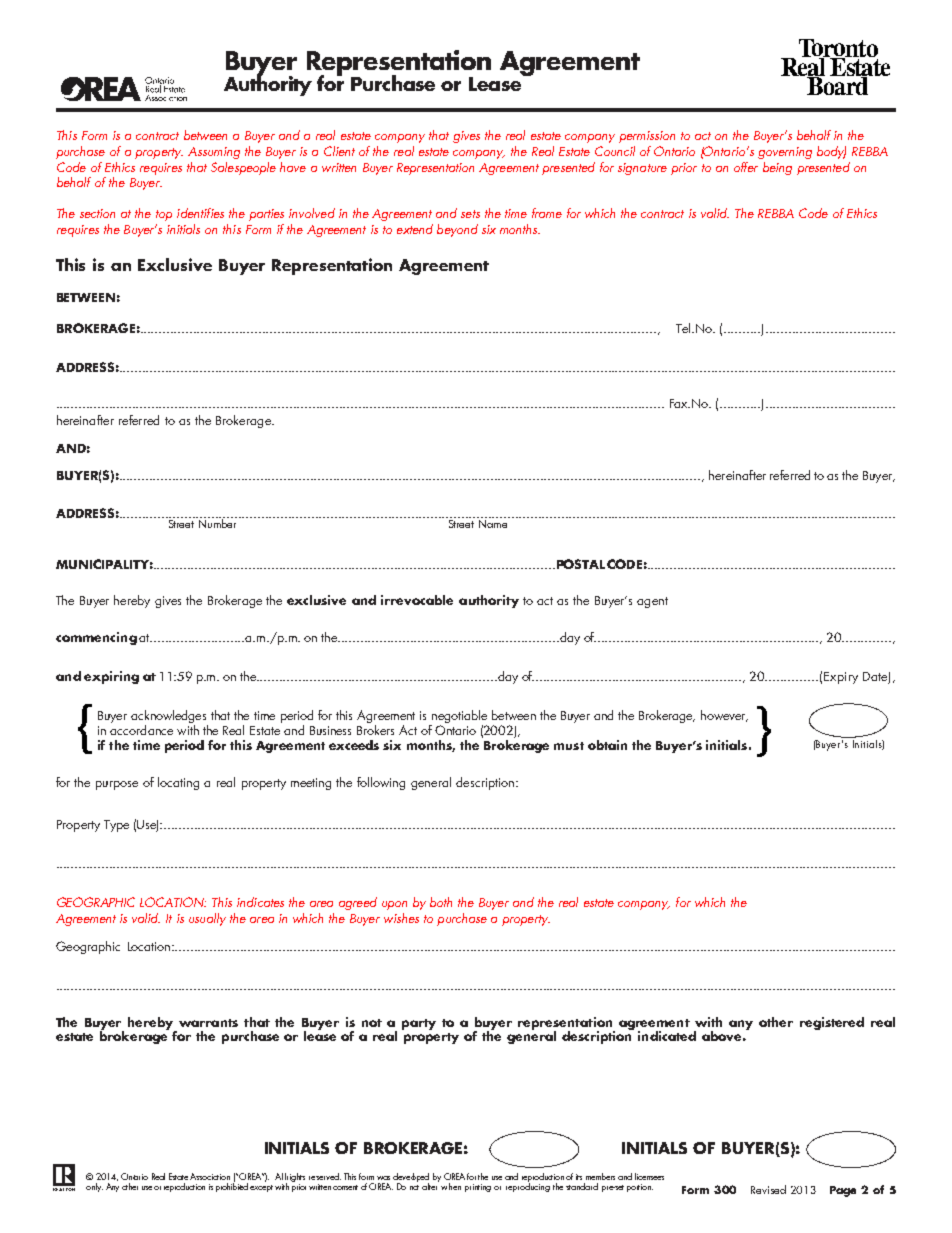  I want to click on locating, so click(178, 783).
